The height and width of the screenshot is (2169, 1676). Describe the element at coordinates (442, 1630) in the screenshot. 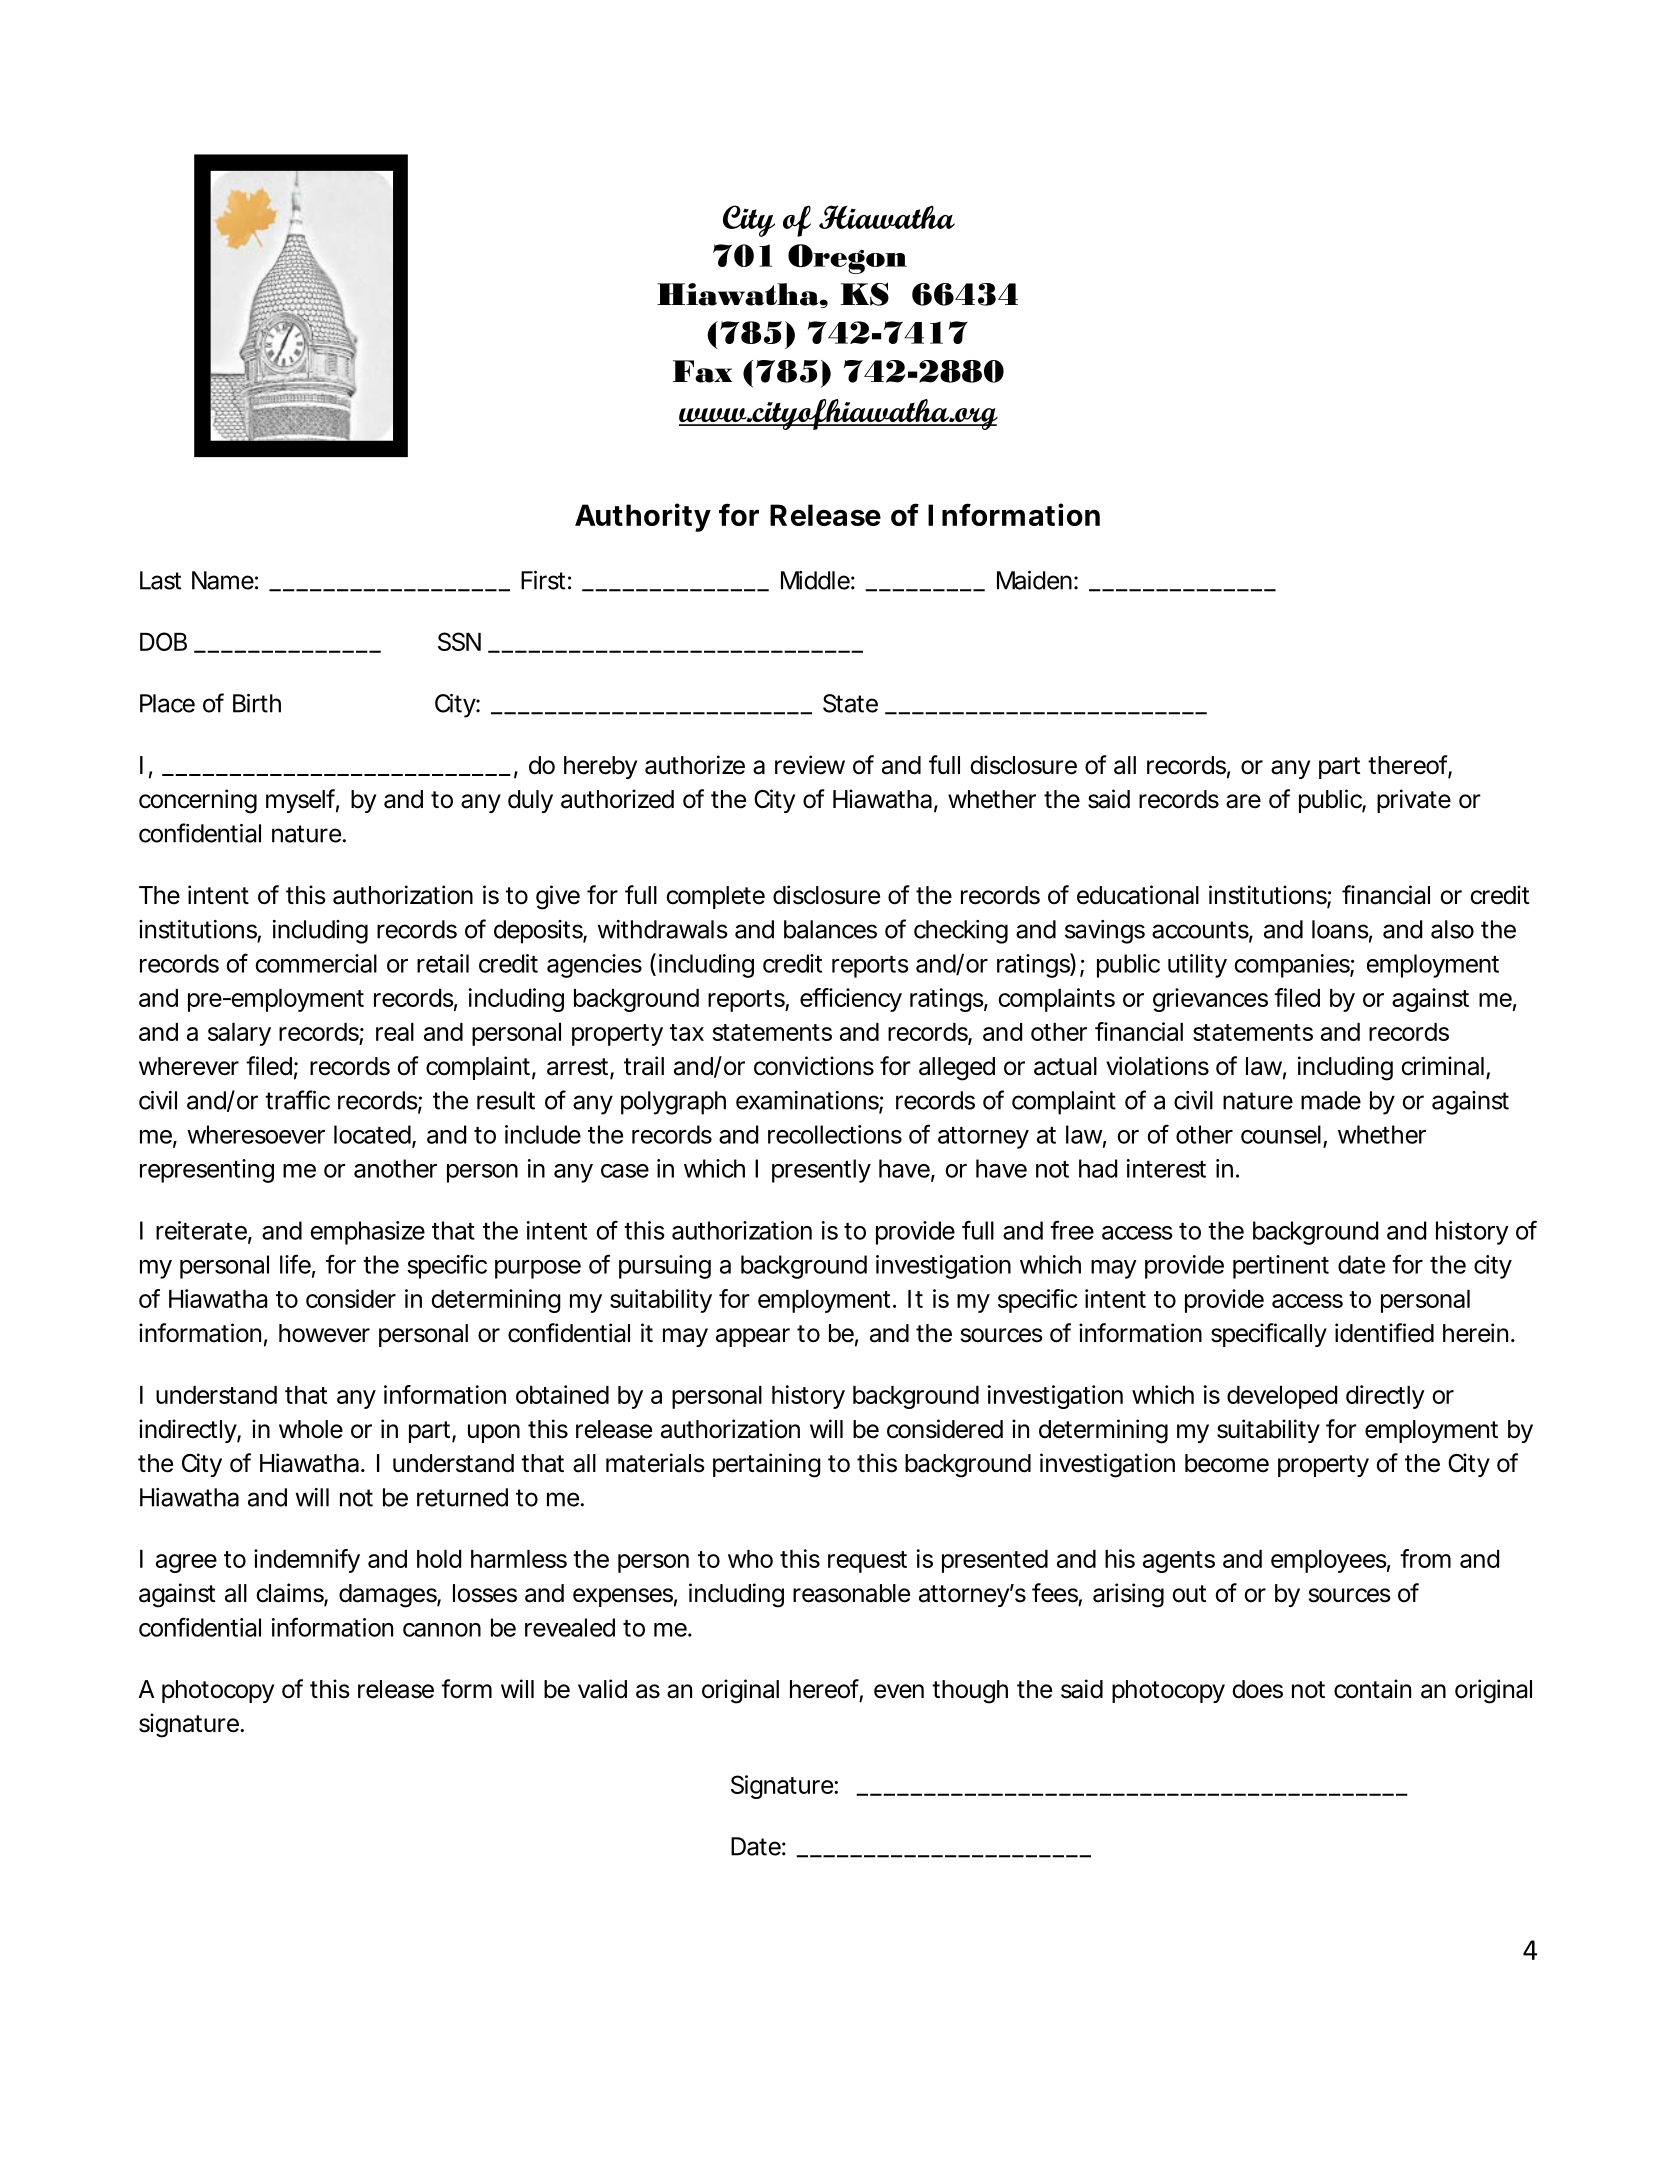

I see `cannon` at that location.
